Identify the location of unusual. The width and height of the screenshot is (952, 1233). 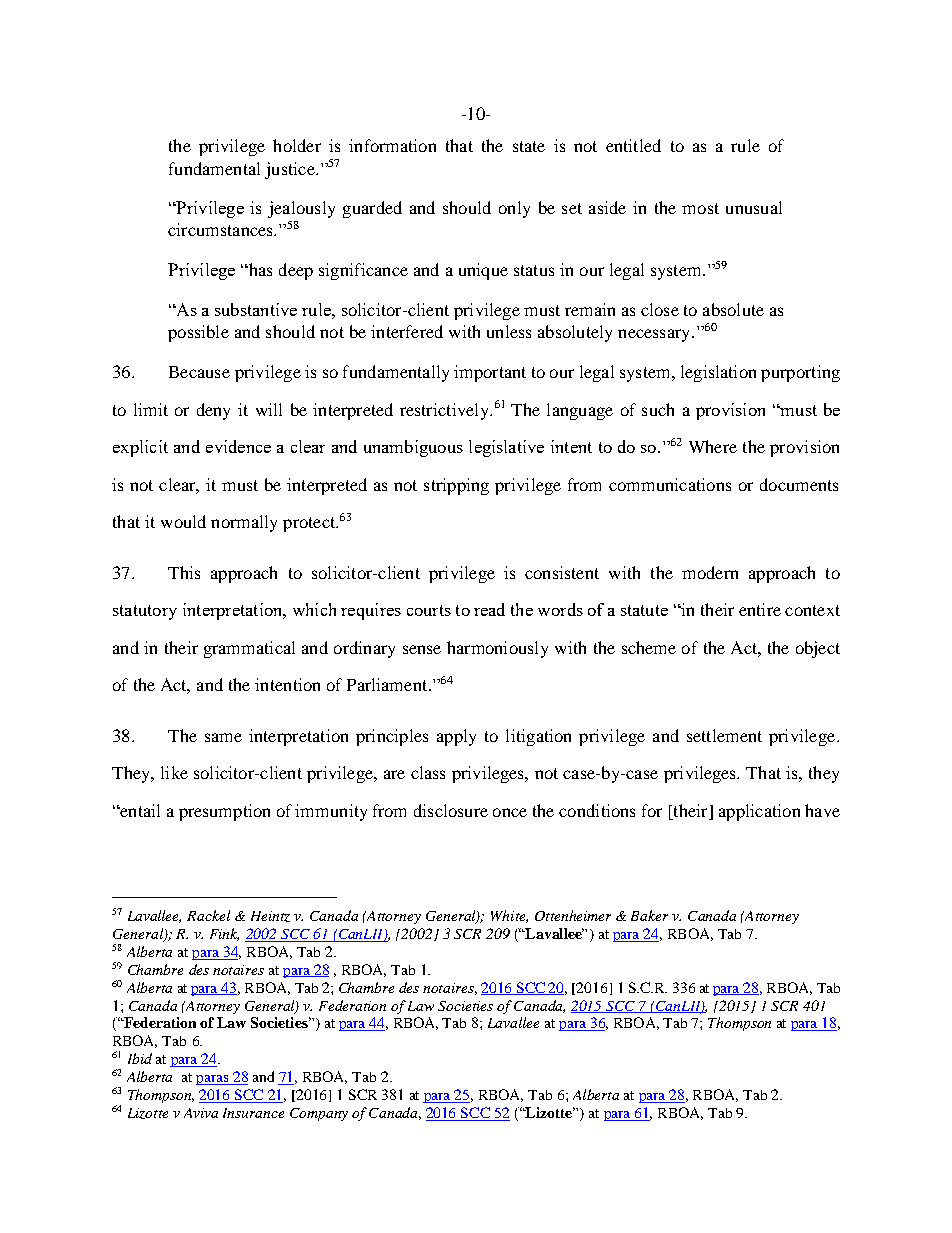
(754, 207).
